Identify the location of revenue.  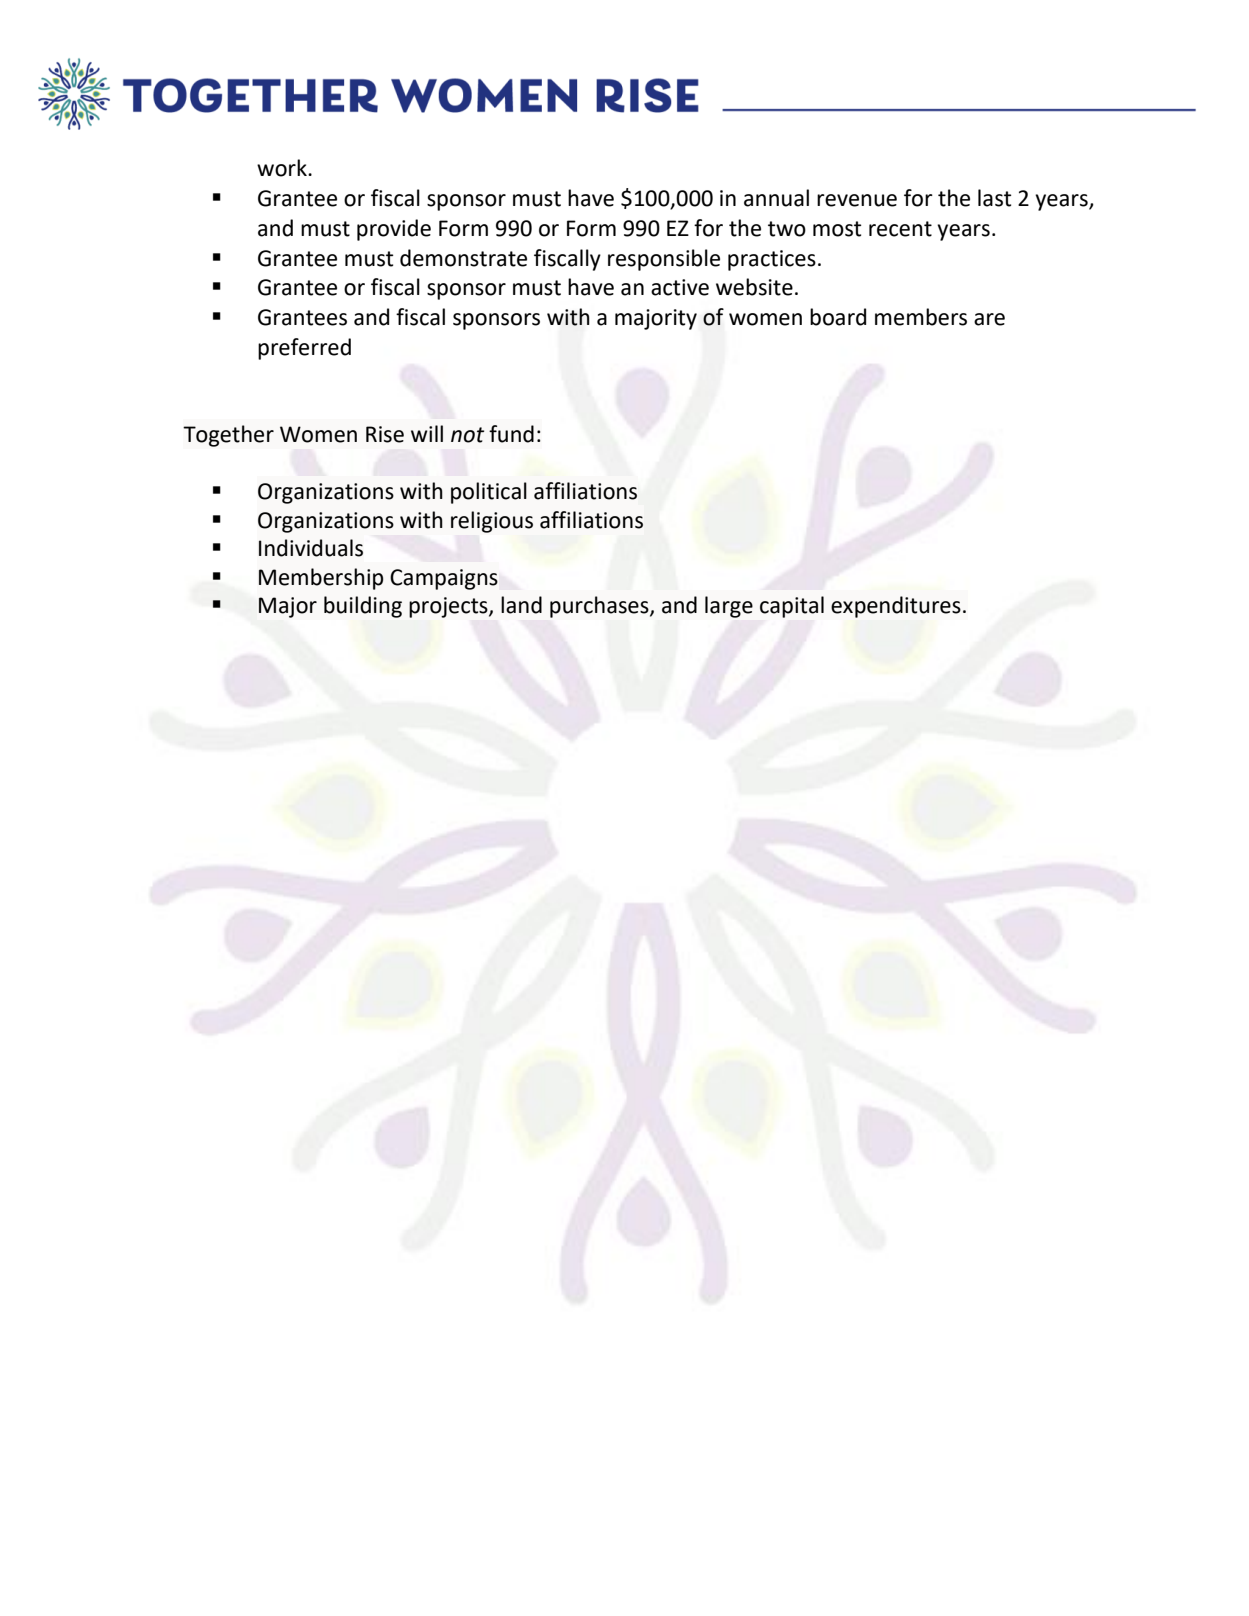
(857, 200).
